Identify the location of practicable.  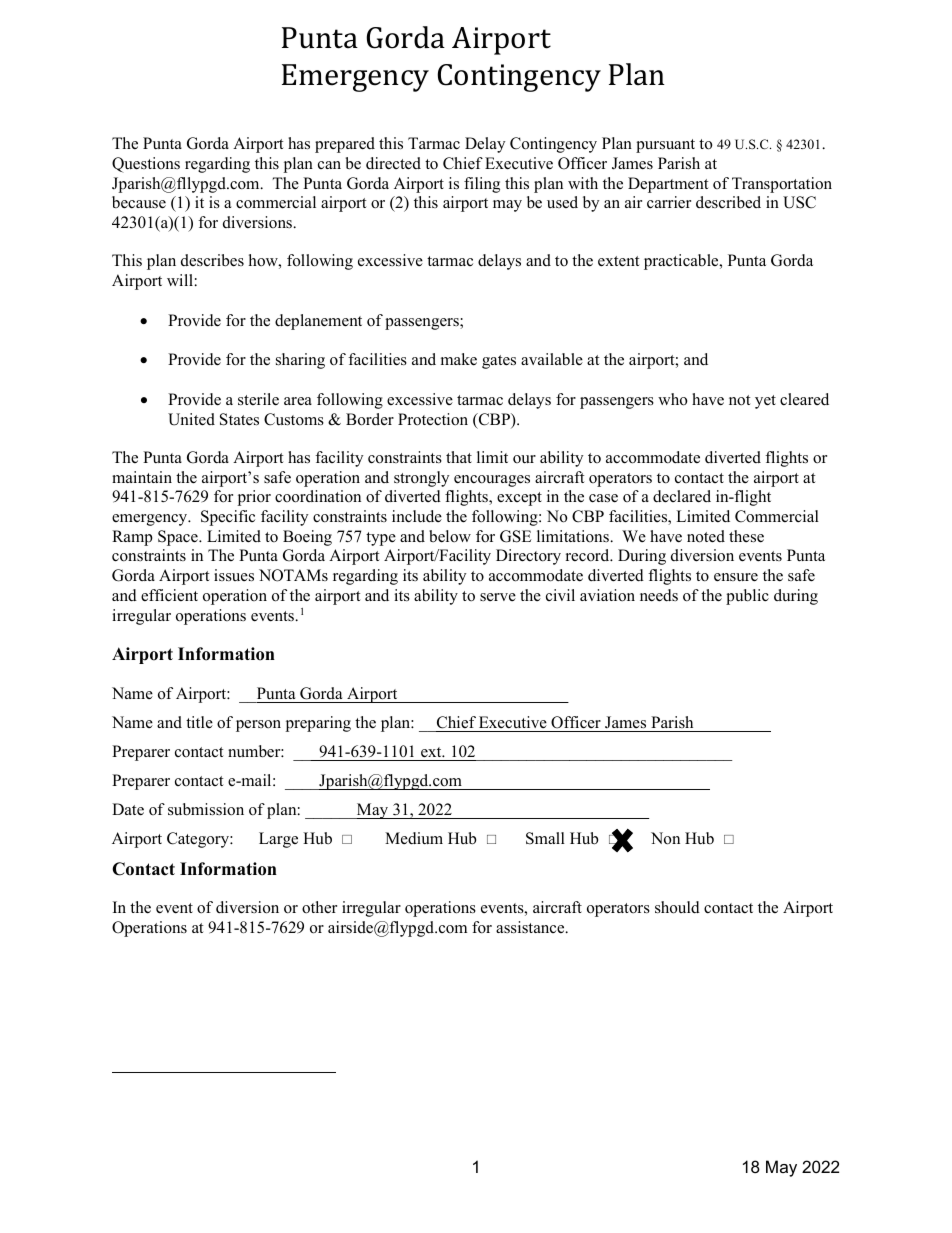
(682, 262).
